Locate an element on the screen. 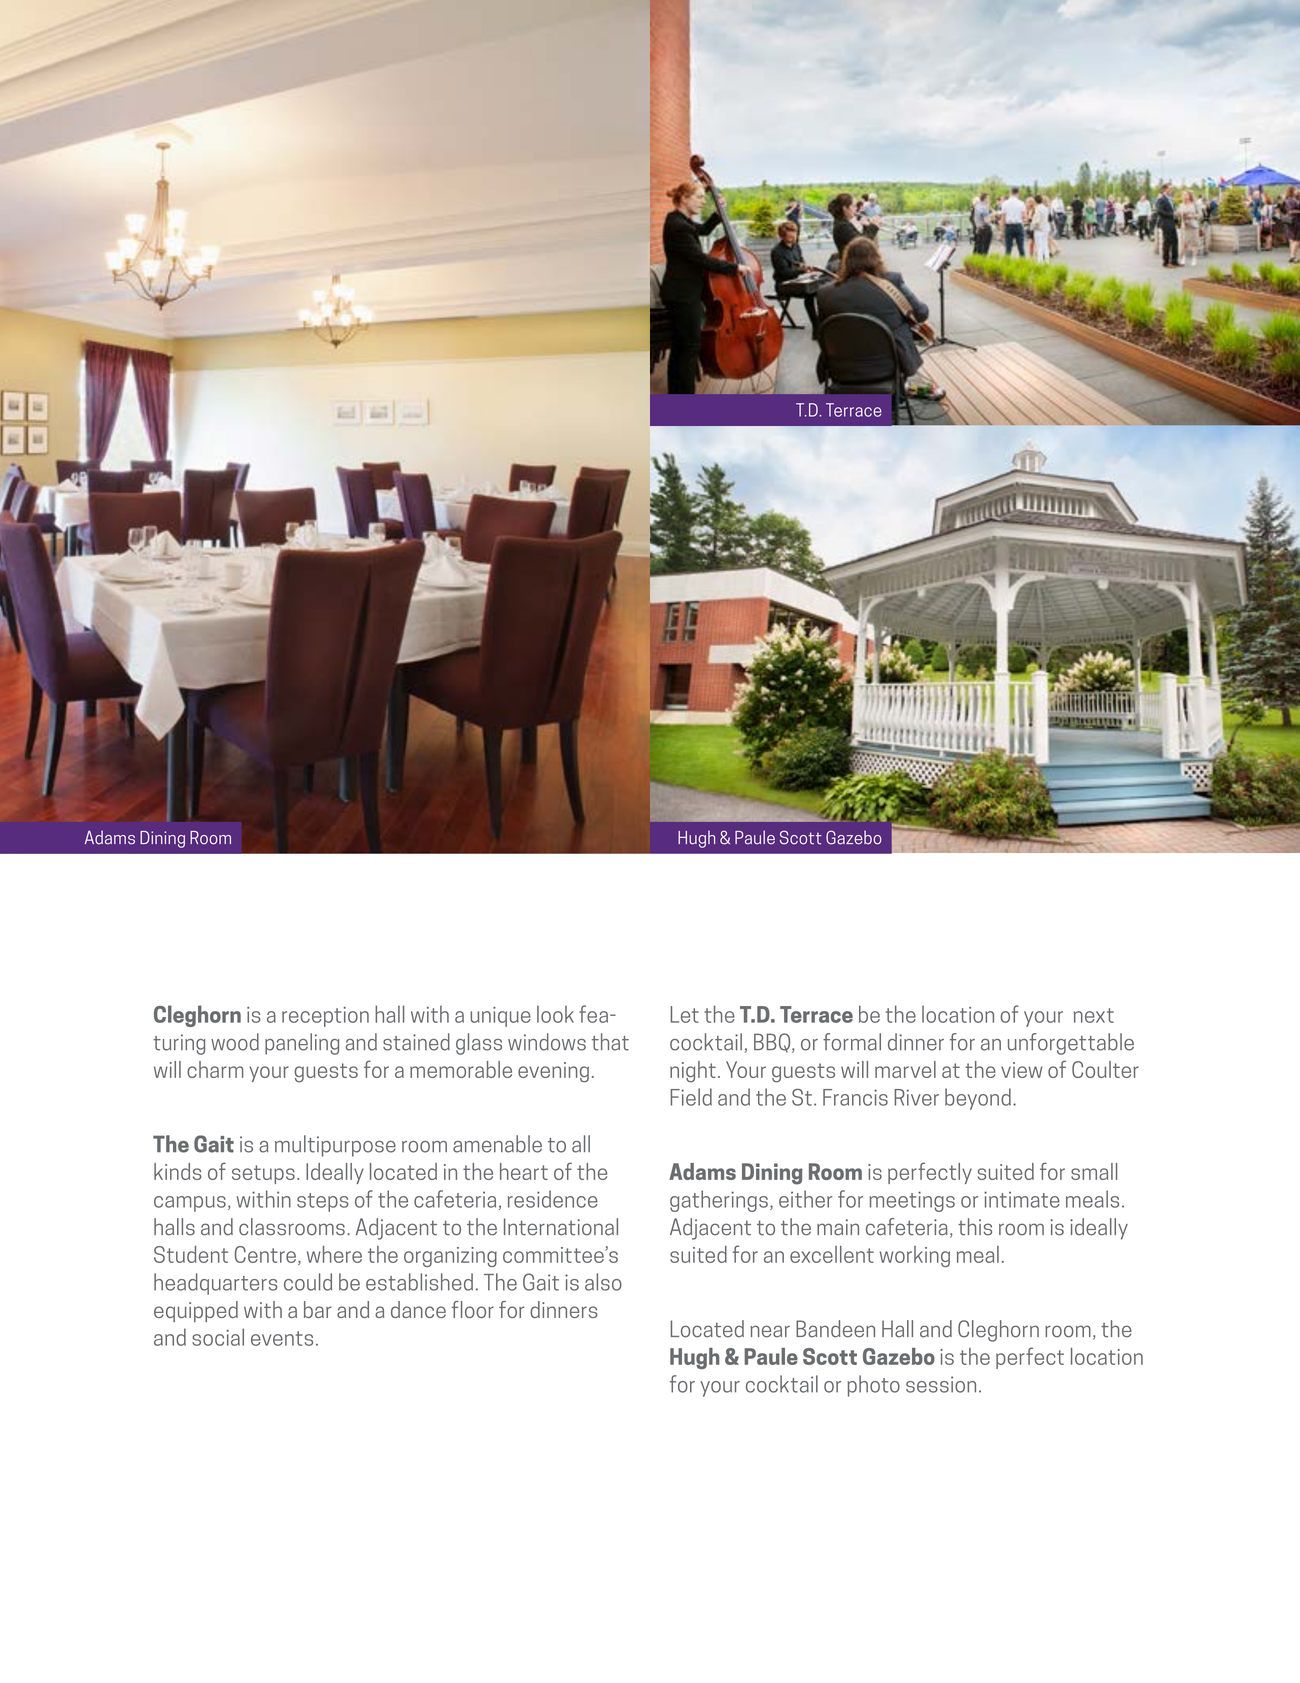  also is located at coordinates (603, 1282).
